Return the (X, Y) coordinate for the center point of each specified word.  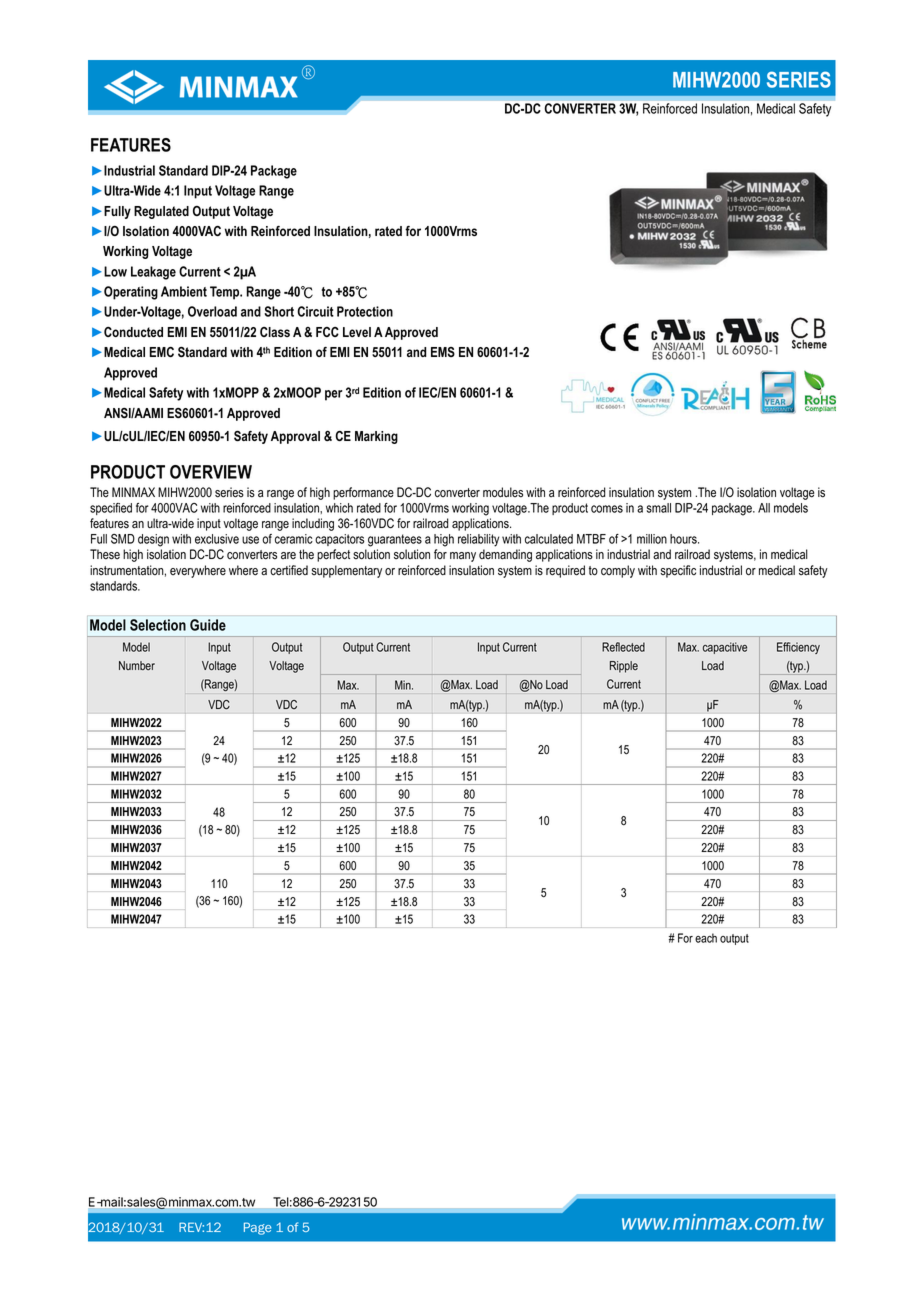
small (659, 508)
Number (137, 665)
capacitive (725, 648)
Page (257, 1228)
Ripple (624, 667)
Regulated (161, 212)
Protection (365, 311)
